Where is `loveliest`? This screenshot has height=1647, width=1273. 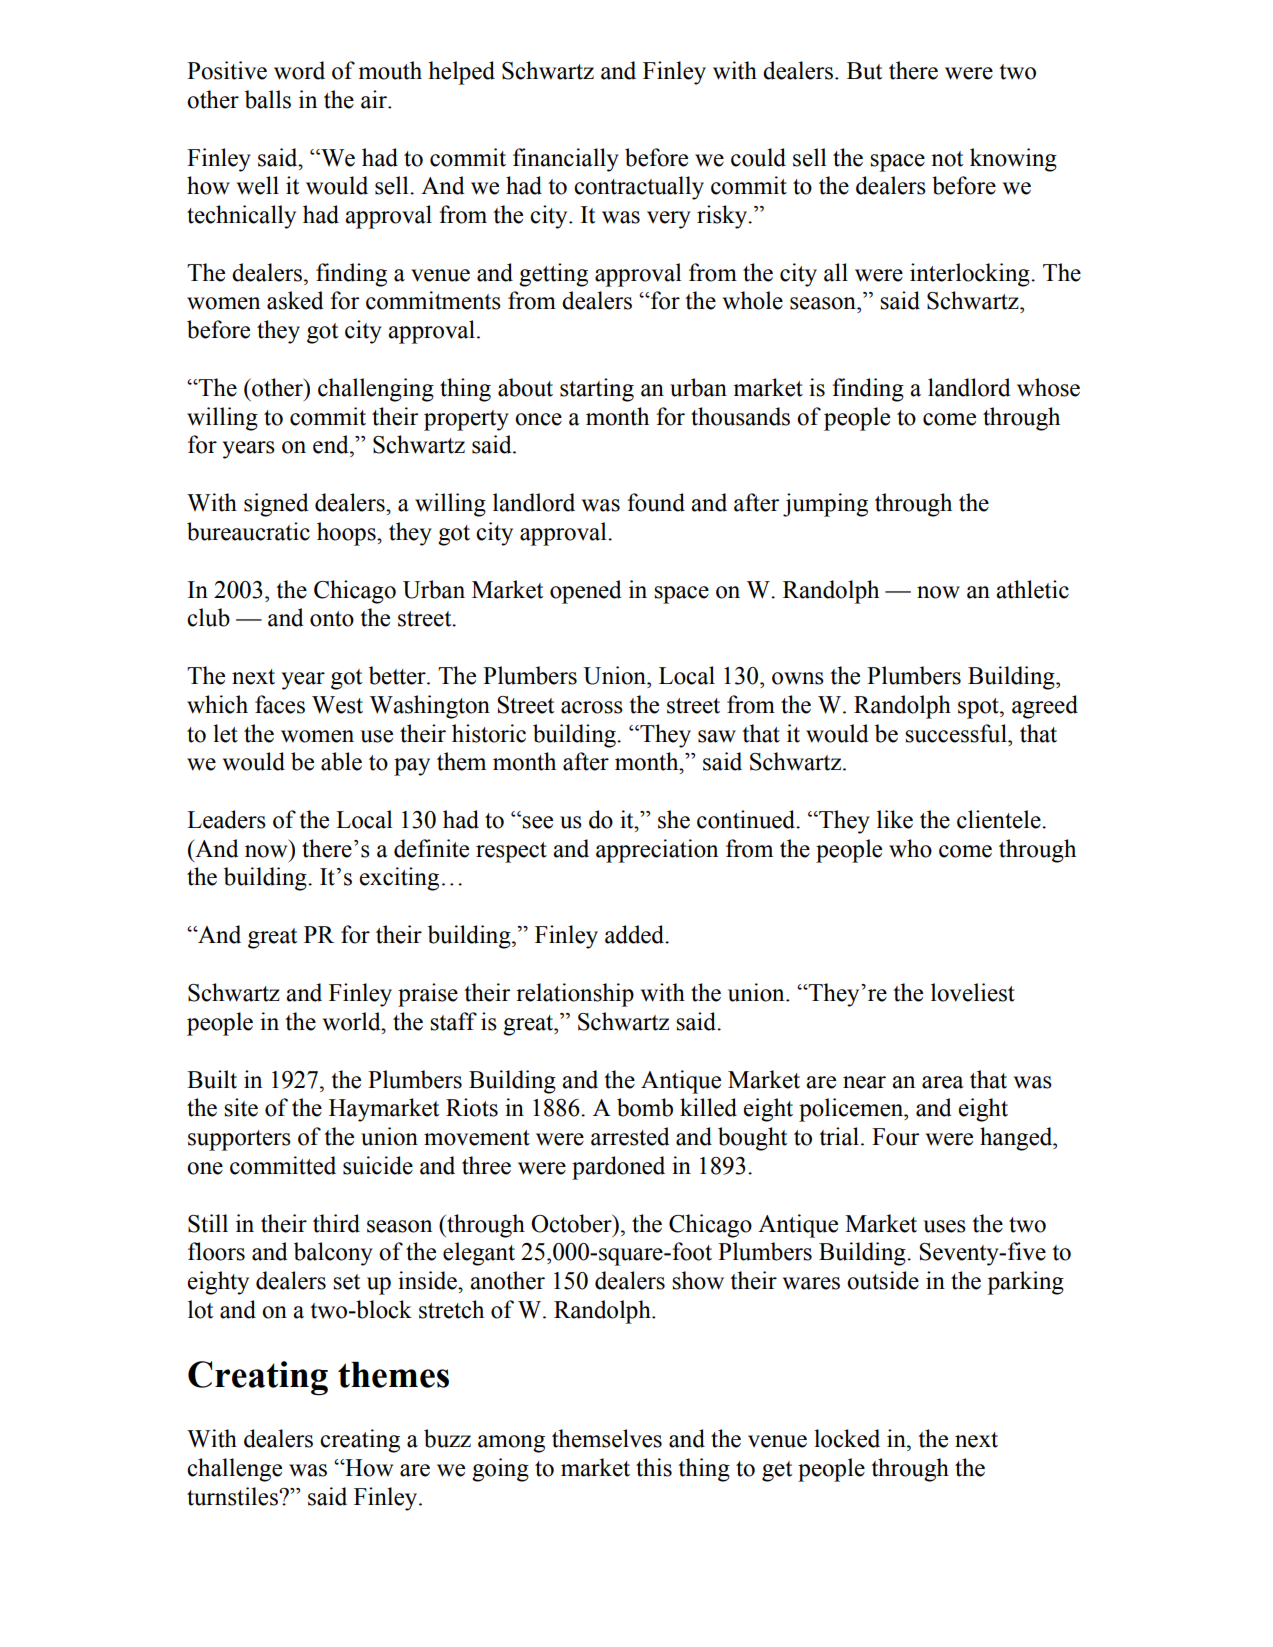
loveliest is located at coordinates (973, 992).
